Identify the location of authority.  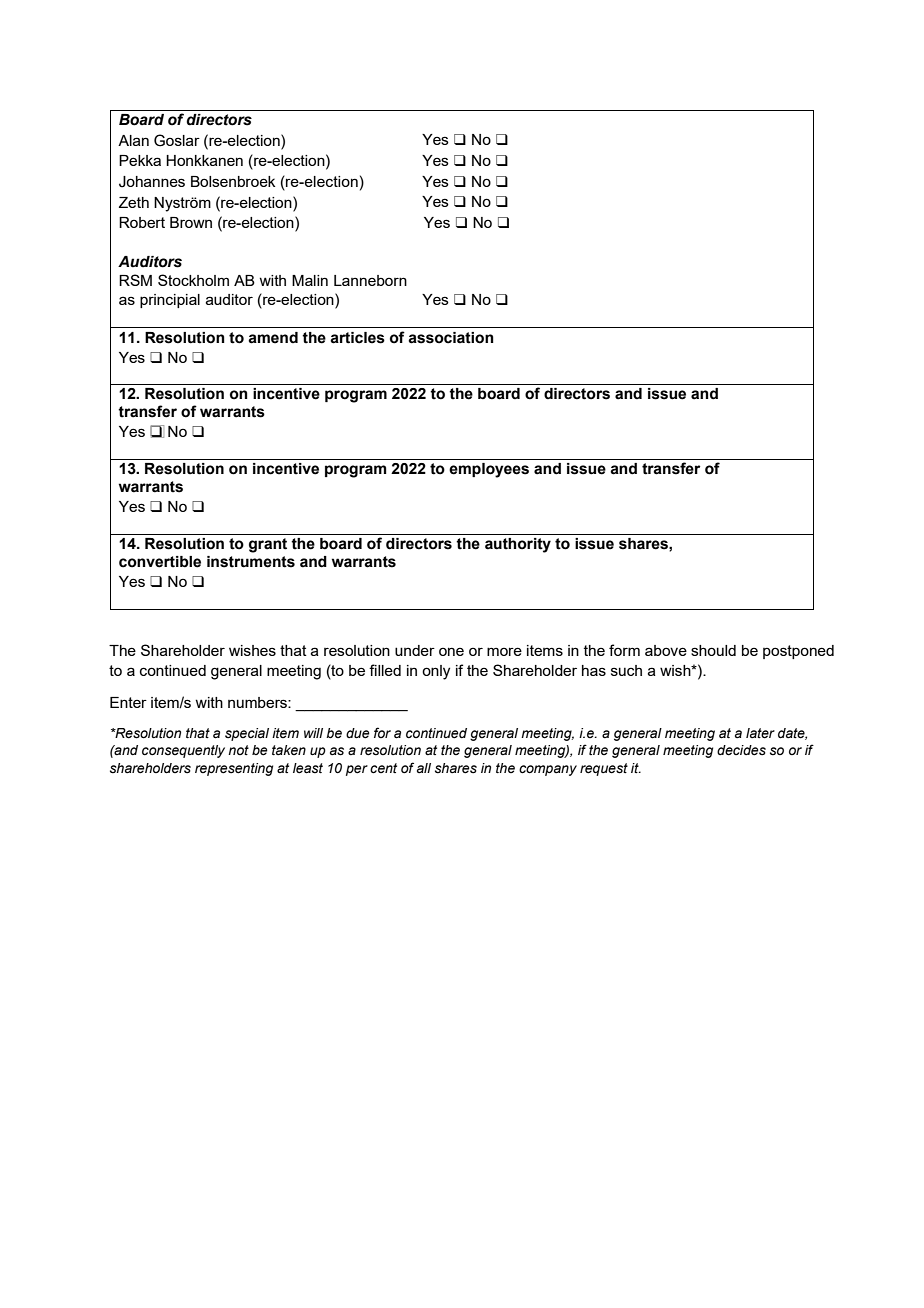
(518, 545).
